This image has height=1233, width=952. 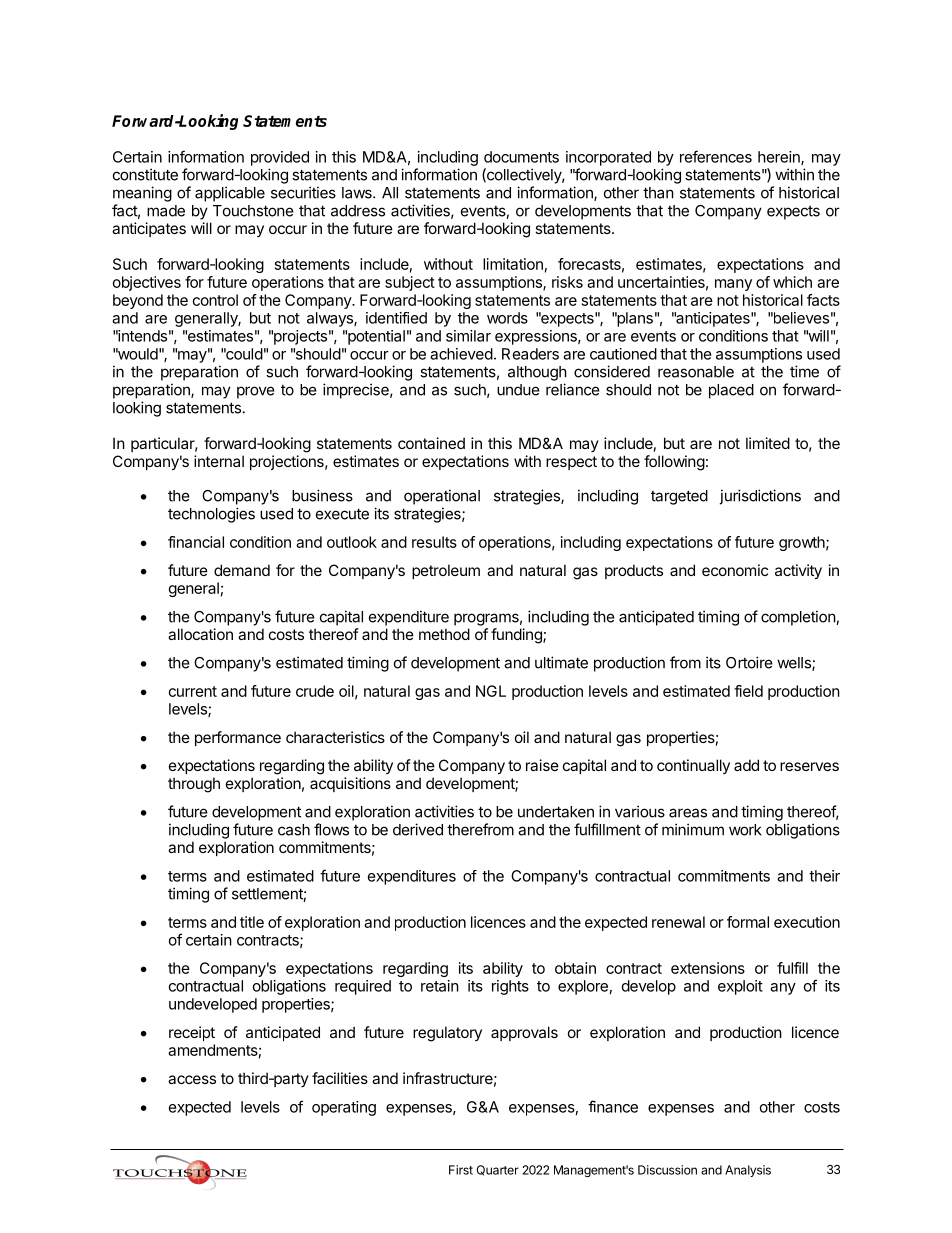 I want to click on Quarter, so click(x=498, y=1170).
